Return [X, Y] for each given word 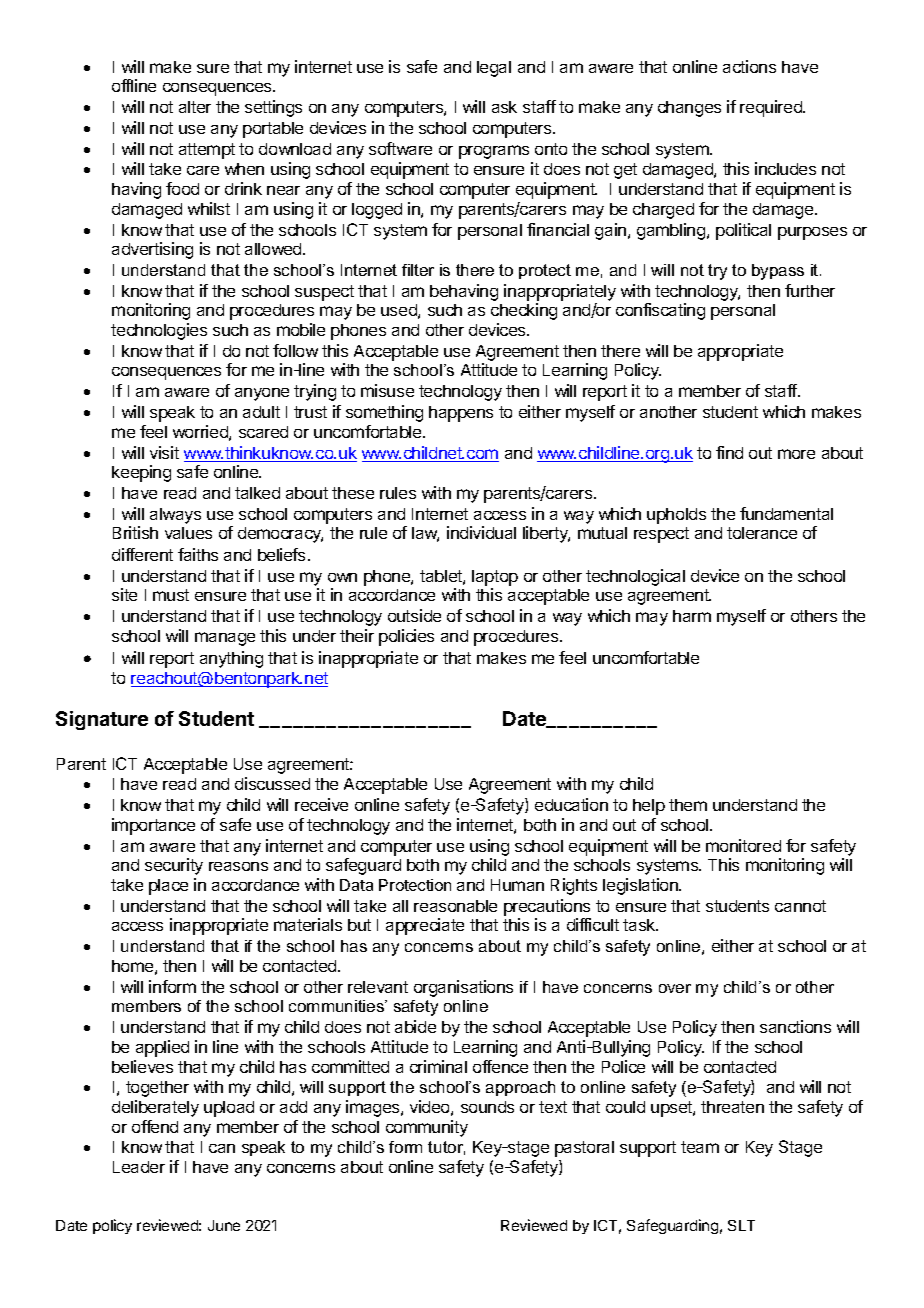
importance [153, 826]
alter [195, 107]
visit [164, 452]
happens [461, 414]
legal [494, 69]
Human [517, 885]
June [224, 1225]
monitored [743, 845]
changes [689, 109]
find [729, 452]
